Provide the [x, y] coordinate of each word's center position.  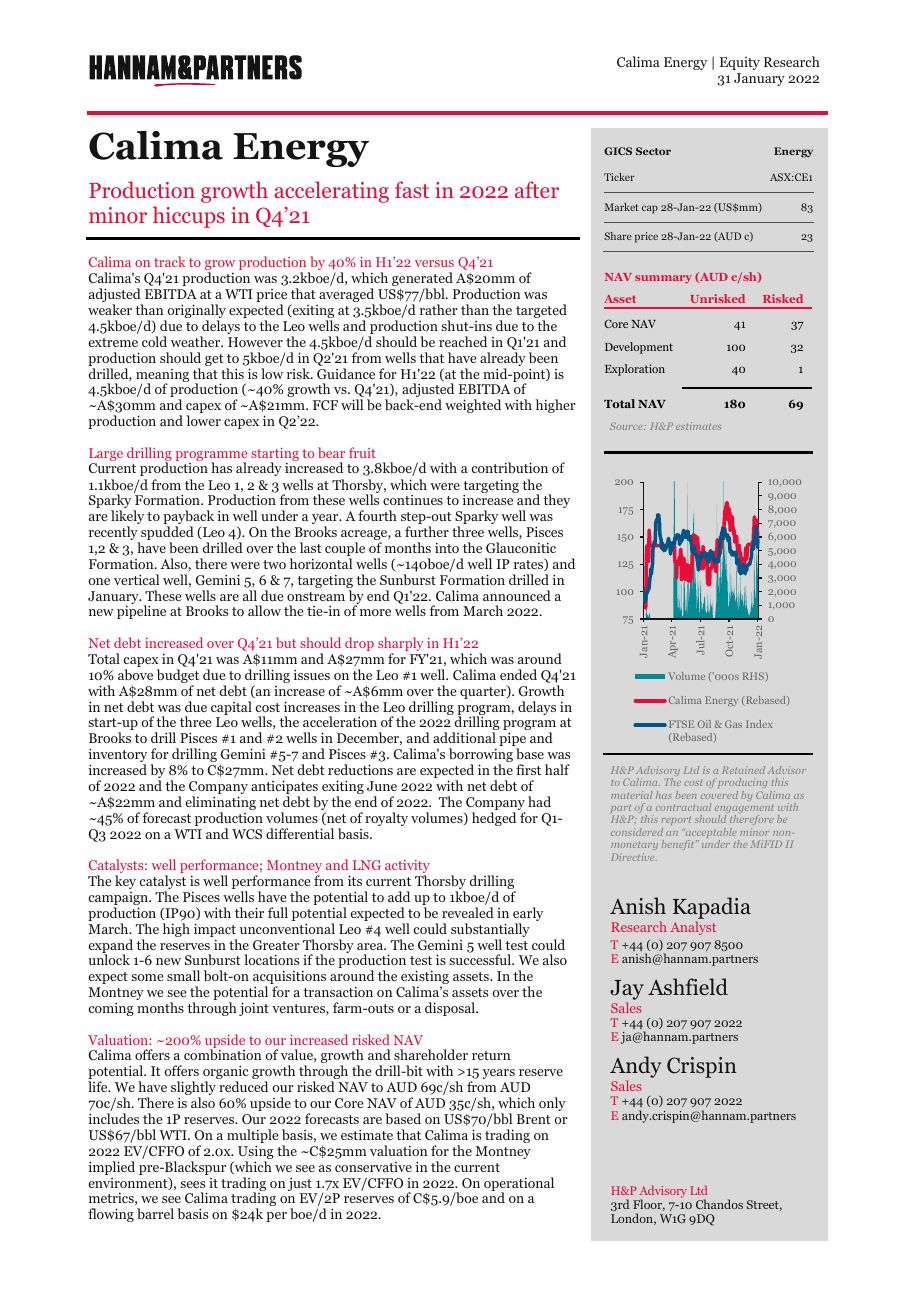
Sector [653, 151]
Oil [704, 724]
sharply [401, 645]
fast [412, 189]
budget [178, 677]
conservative [373, 1167]
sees [192, 1184]
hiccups [189, 217]
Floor [649, 1205]
